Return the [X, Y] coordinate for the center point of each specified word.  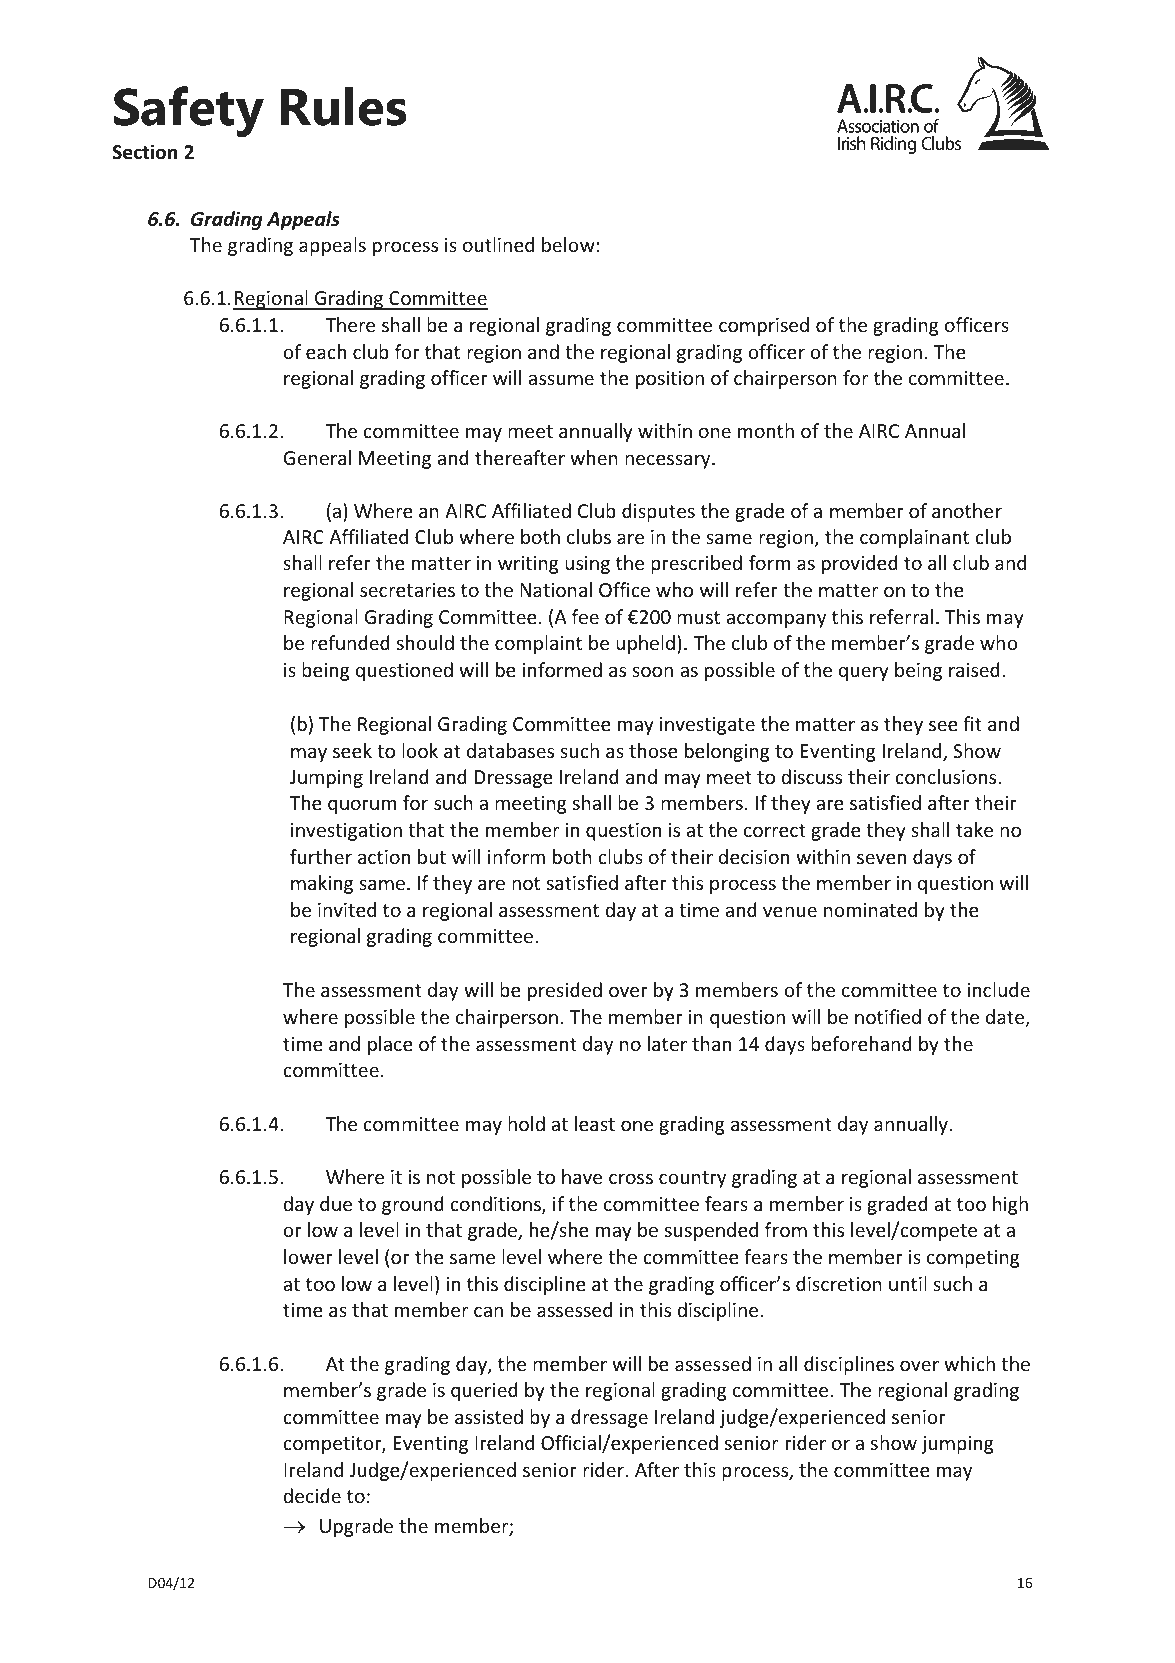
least [595, 1123]
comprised [764, 326]
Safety [189, 111]
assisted [489, 1416]
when [594, 457]
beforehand [861, 1043]
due [336, 1203]
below [569, 244]
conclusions [947, 776]
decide [312, 1495]
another [967, 510]
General [317, 457]
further [321, 856]
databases [510, 750]
